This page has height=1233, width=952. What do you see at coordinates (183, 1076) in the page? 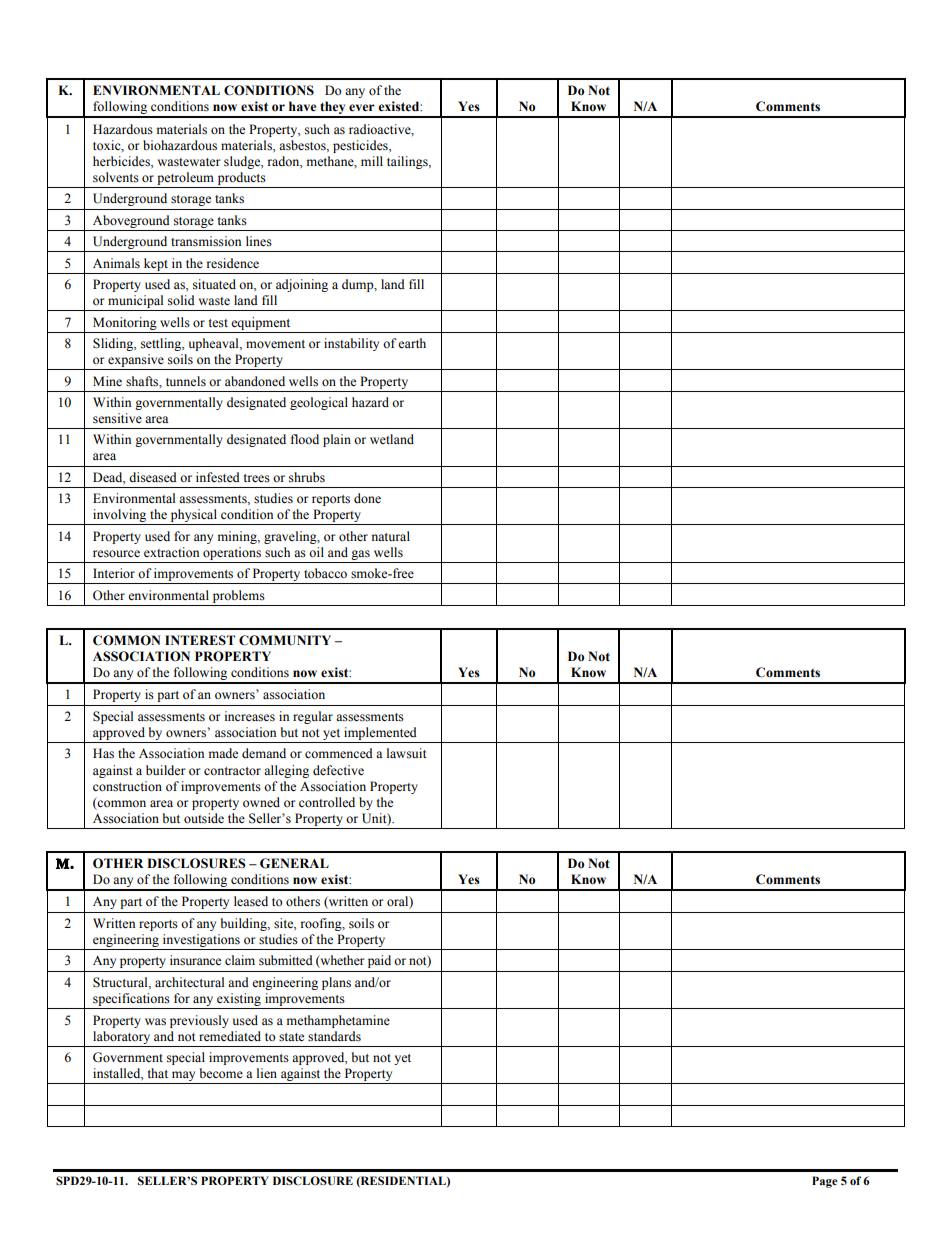
I see `may` at bounding box center [183, 1076].
